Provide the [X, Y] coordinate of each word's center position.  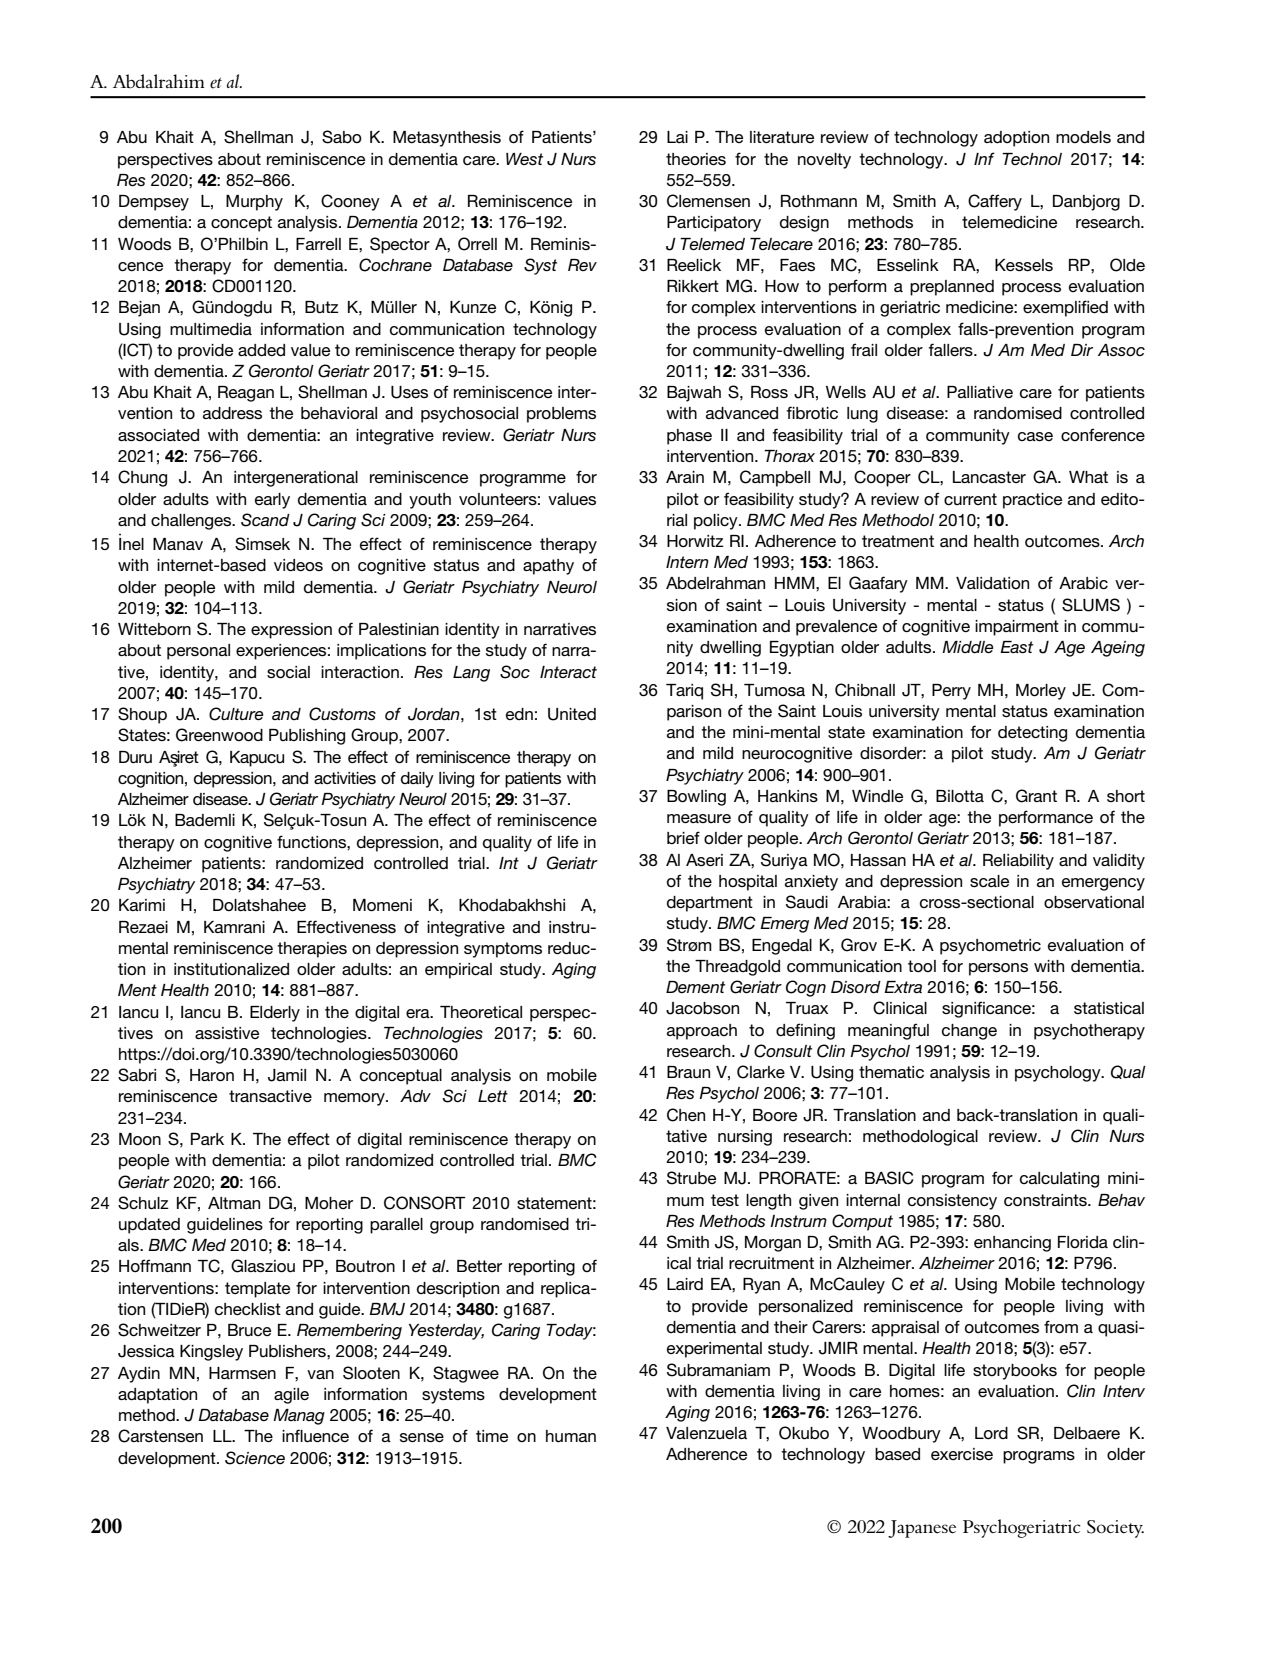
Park [207, 1139]
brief [683, 837]
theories [696, 159]
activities [345, 778]
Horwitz [695, 541]
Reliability [1018, 862]
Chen [686, 1115]
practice [1032, 501]
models [1083, 137]
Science [255, 1458]
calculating [1059, 1180]
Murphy [254, 203]
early [272, 501]
